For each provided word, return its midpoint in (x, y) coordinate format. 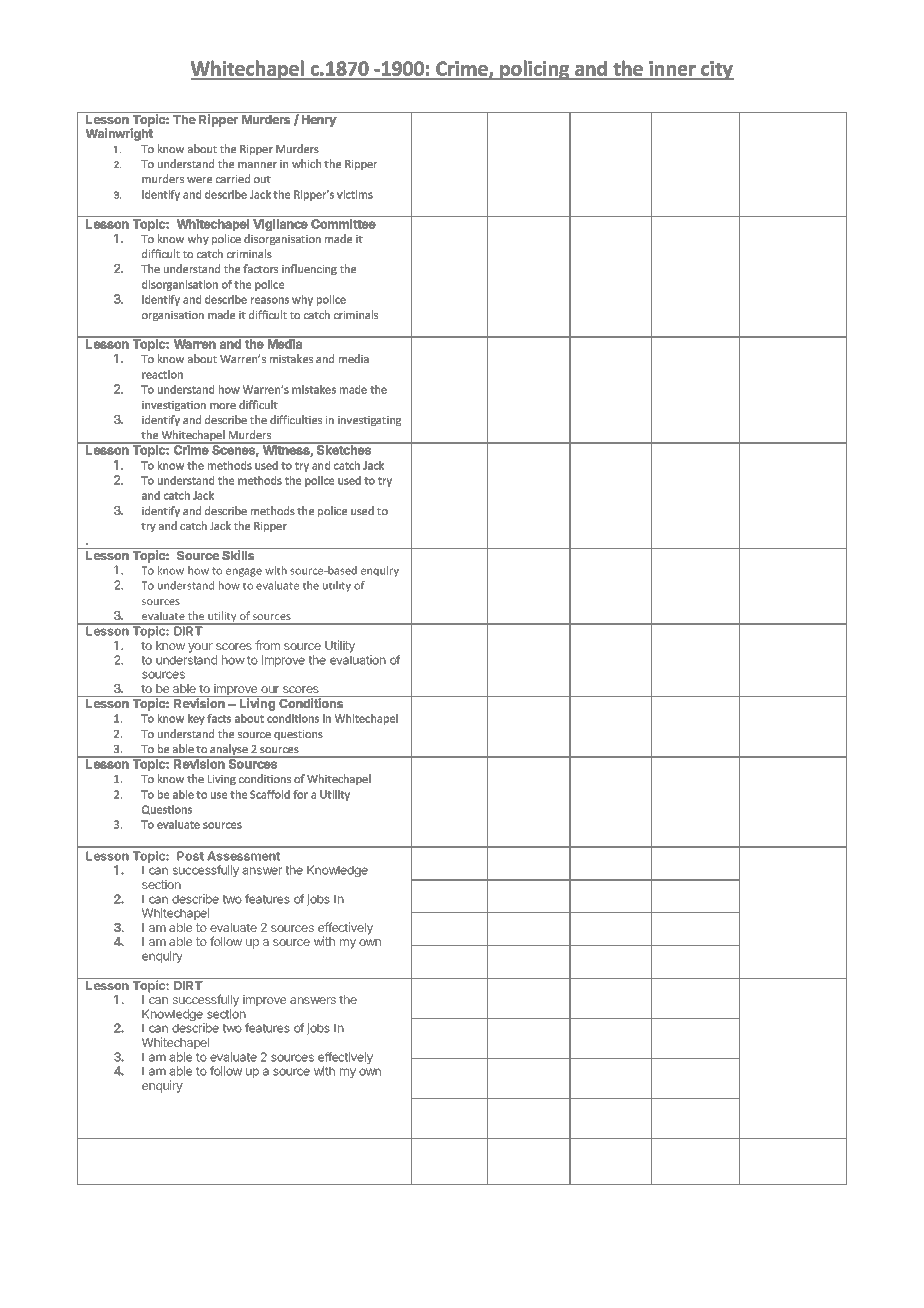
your (200, 648)
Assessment (243, 856)
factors (260, 268)
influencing (309, 269)
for (300, 794)
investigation (174, 406)
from (267, 645)
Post (190, 856)
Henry (319, 121)
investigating (369, 421)
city (716, 70)
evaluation (358, 660)
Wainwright (119, 134)
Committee (343, 224)
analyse (229, 751)
